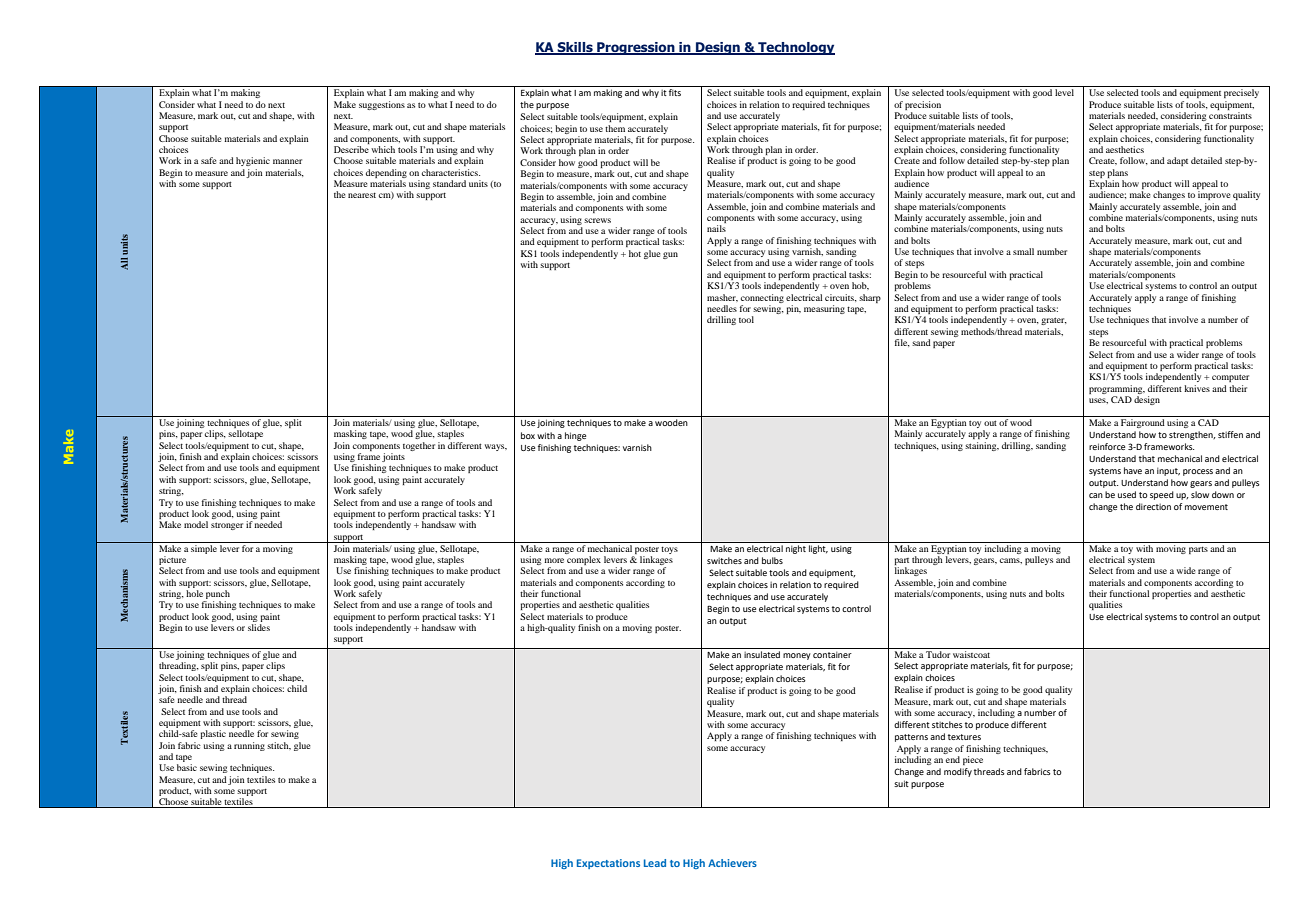 Image resolution: width=1308 pixels, height=924 pixels. Describe the element at coordinates (1107, 446) in the page. I see `reinforce` at that location.
